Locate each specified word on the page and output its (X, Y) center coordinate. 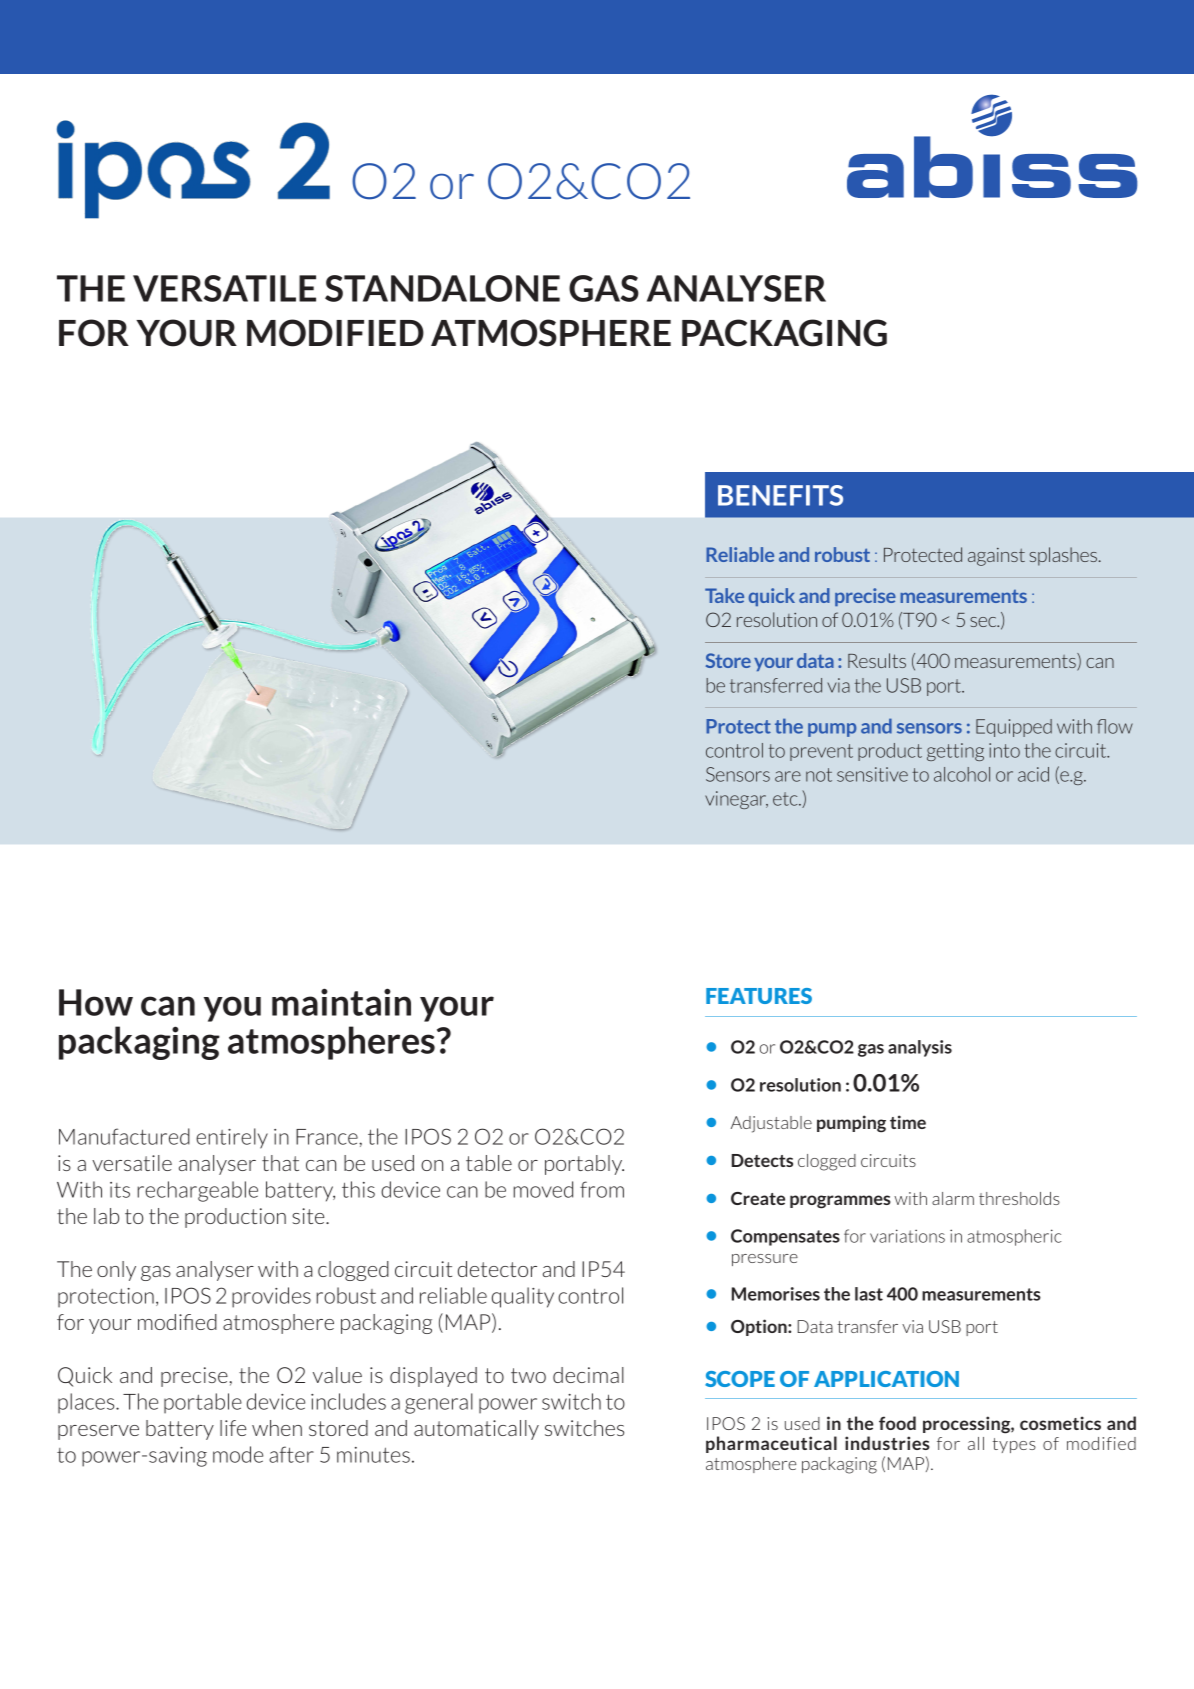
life (233, 1428)
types (1014, 1445)
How (96, 1002)
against (996, 557)
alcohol (962, 774)
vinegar (736, 800)
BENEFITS (780, 495)
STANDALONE (442, 288)
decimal (588, 1375)
